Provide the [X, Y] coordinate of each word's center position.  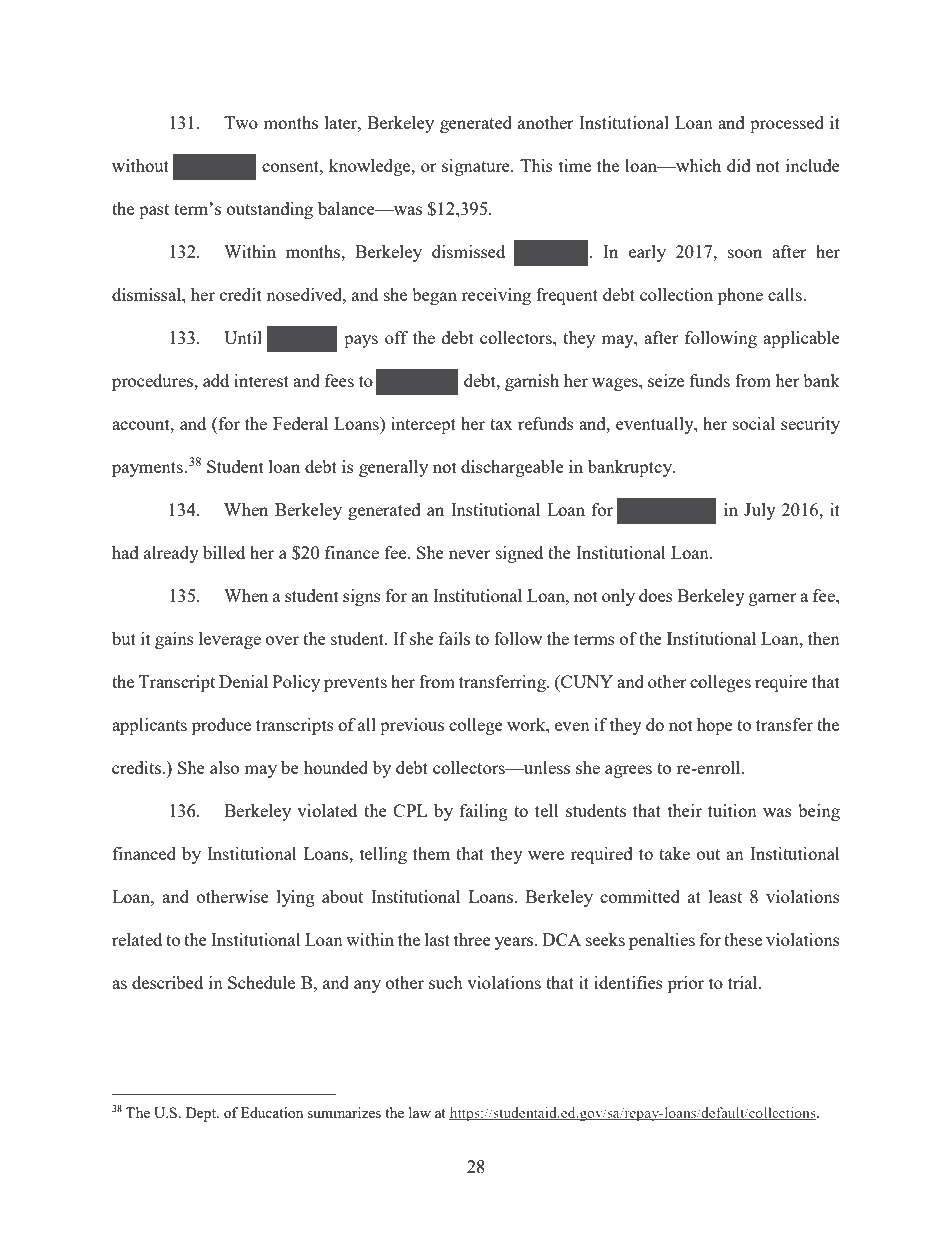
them [431, 853]
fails [454, 638]
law [420, 1112]
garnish [532, 382]
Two [241, 122]
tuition [732, 810]
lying [296, 898]
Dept [202, 1114]
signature [477, 167]
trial [744, 982]
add [216, 380]
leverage [230, 640]
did [739, 165]
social [754, 423]
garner [773, 599]
